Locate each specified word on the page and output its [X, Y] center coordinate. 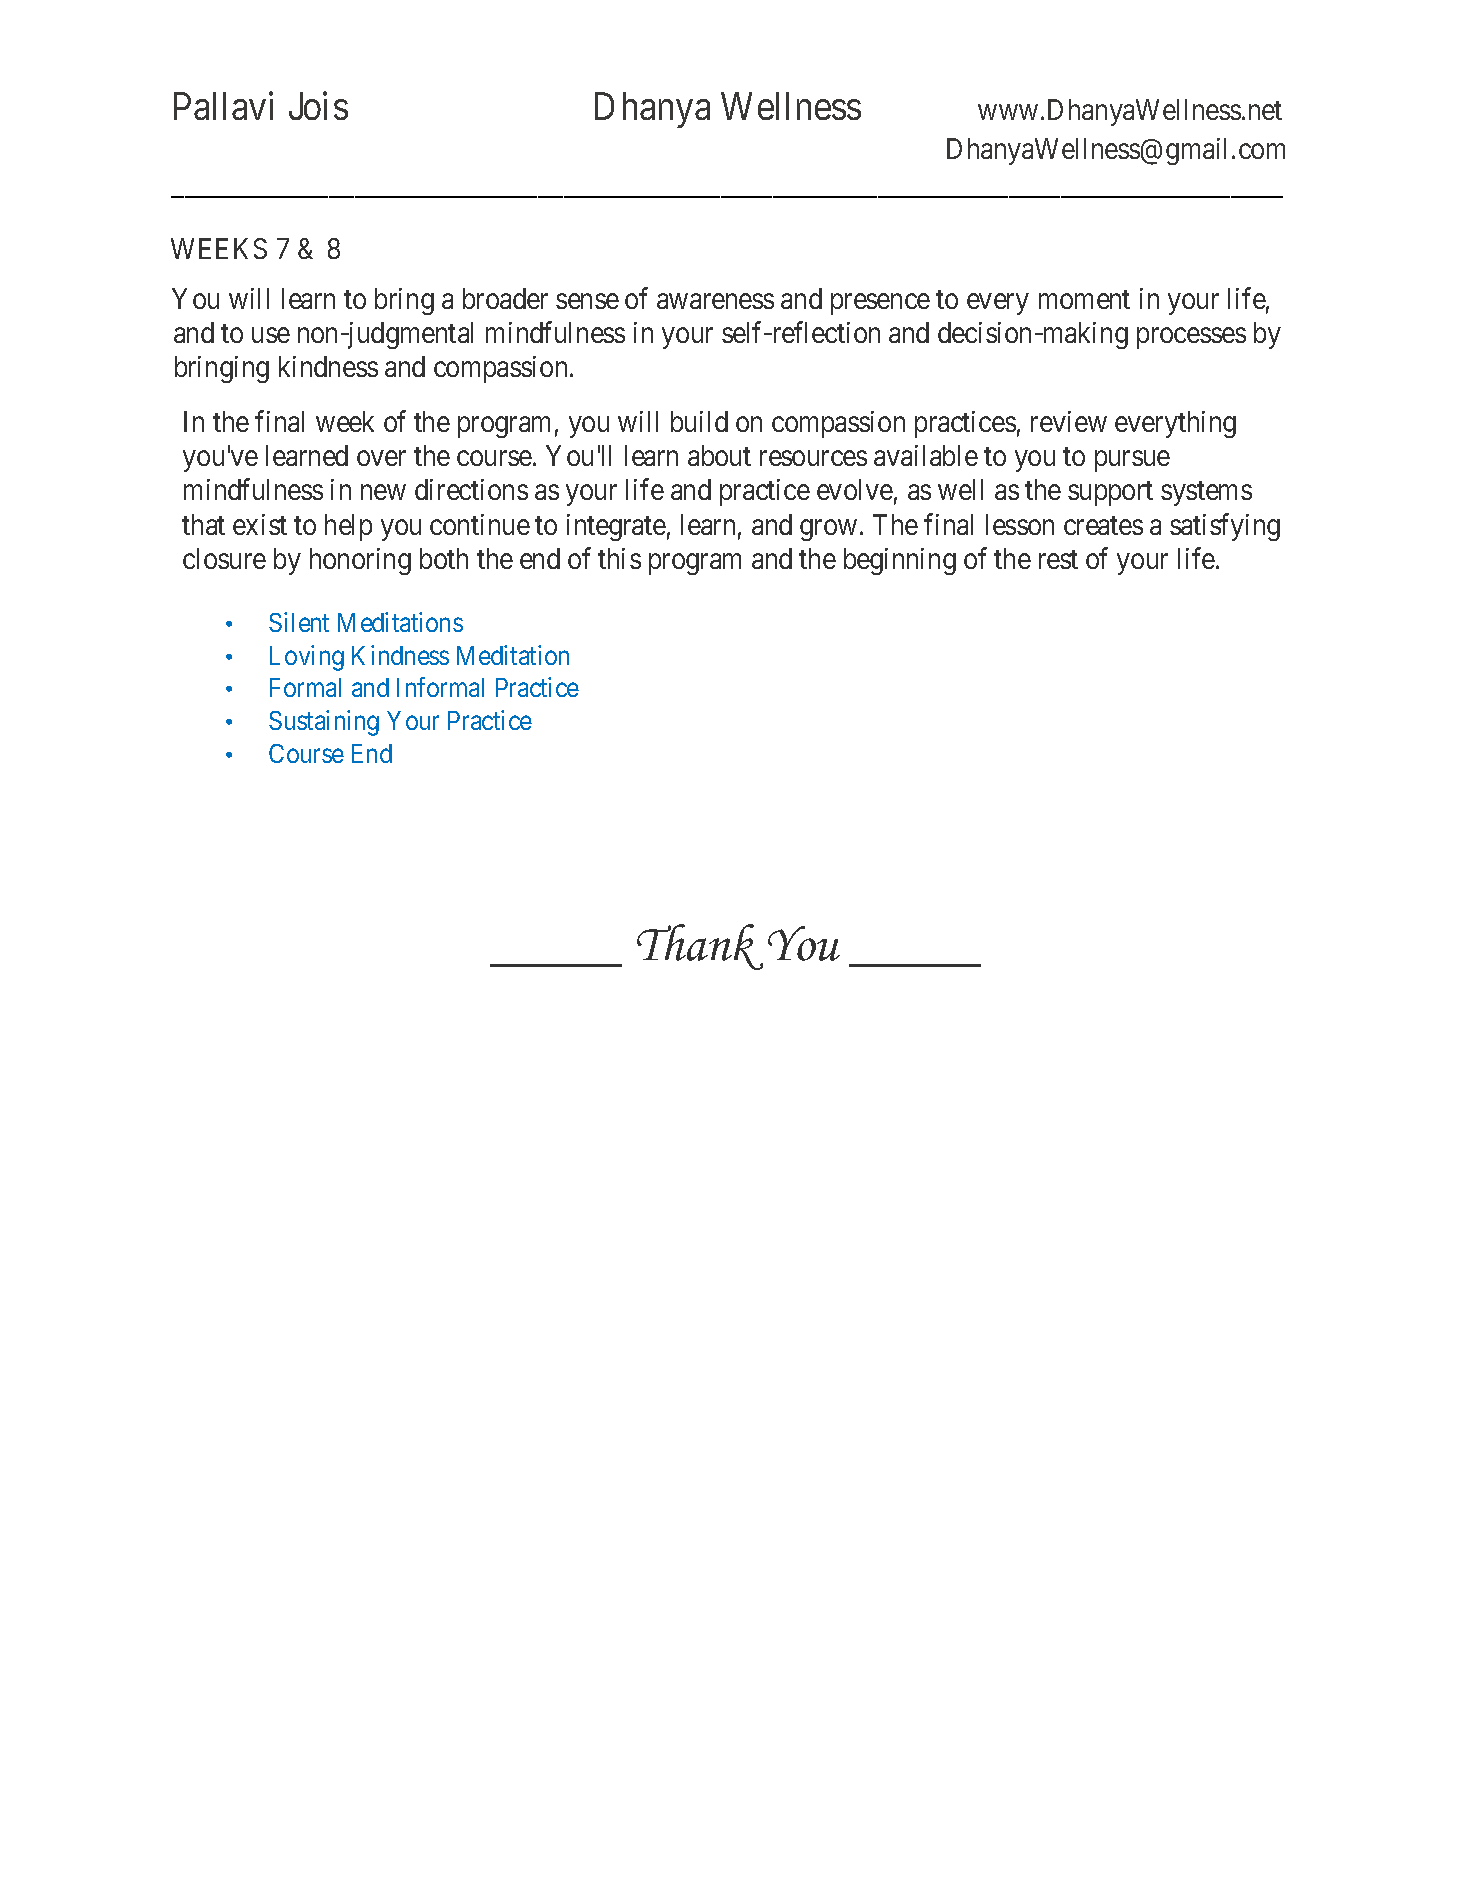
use [271, 335]
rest [1058, 559]
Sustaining [324, 723]
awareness [715, 301]
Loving [307, 658]
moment [1084, 299]
